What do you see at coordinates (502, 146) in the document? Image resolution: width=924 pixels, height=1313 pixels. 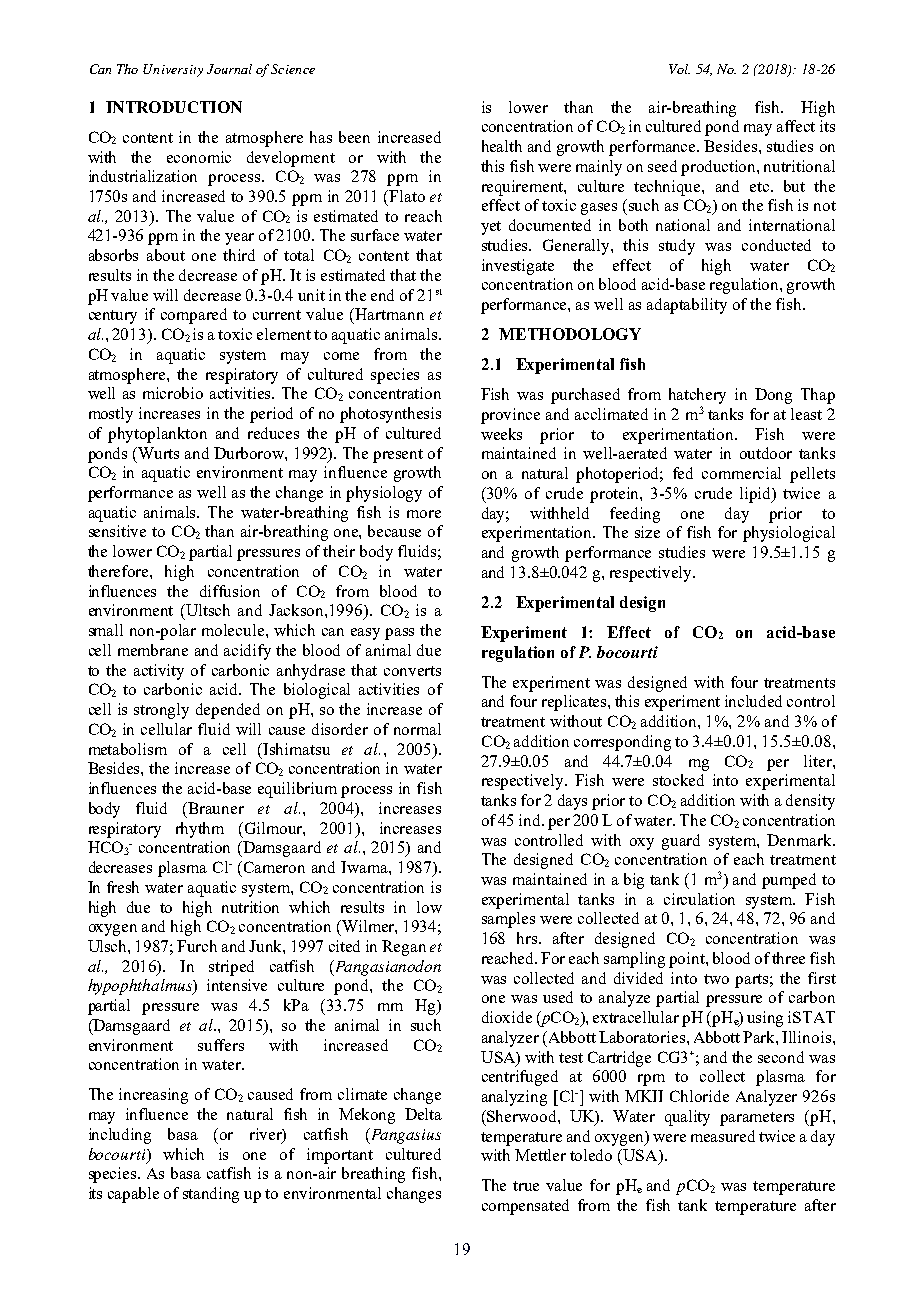 I see `health` at bounding box center [502, 146].
